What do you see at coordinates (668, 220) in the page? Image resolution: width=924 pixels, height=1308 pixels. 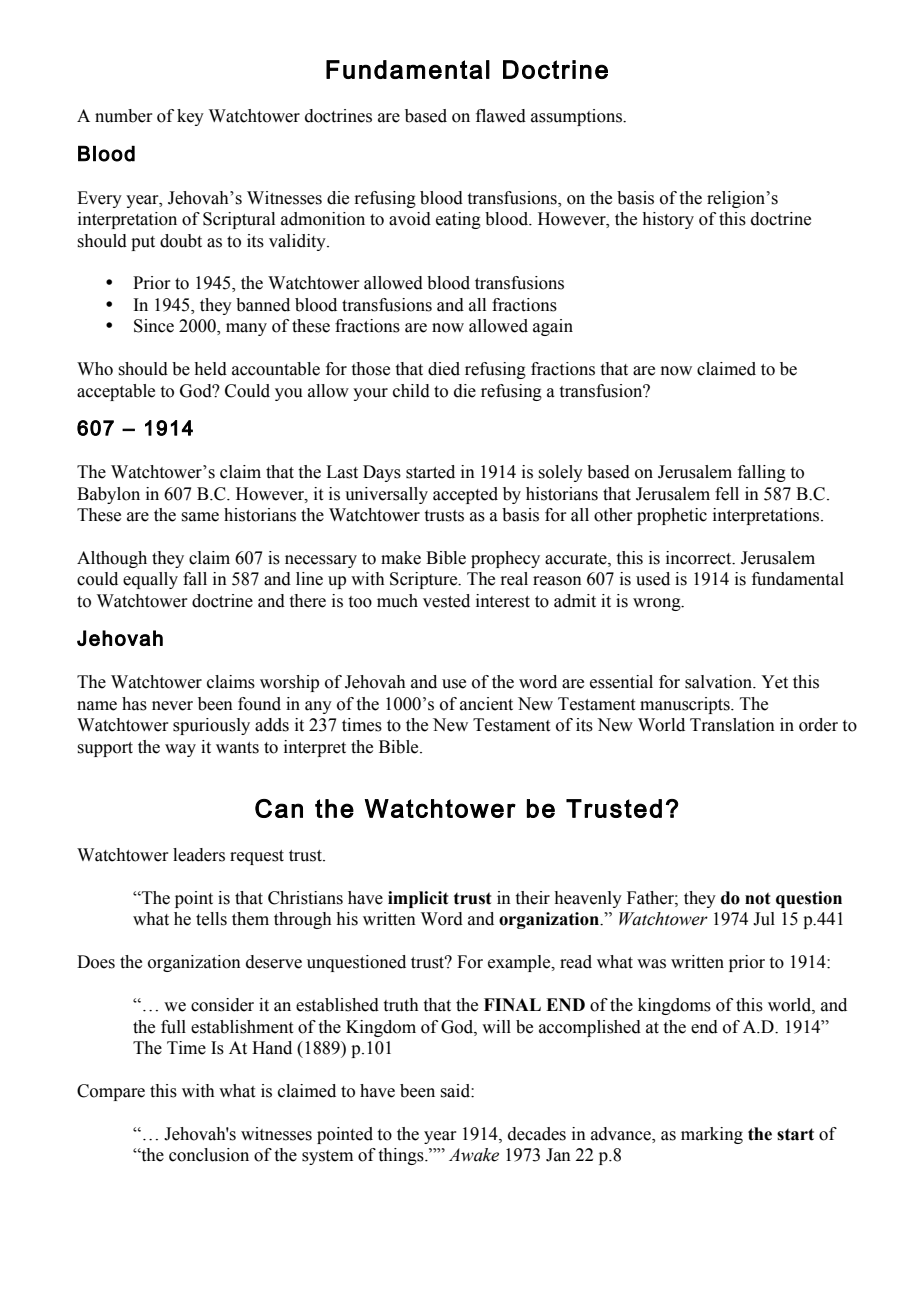 I see `history` at bounding box center [668, 220].
